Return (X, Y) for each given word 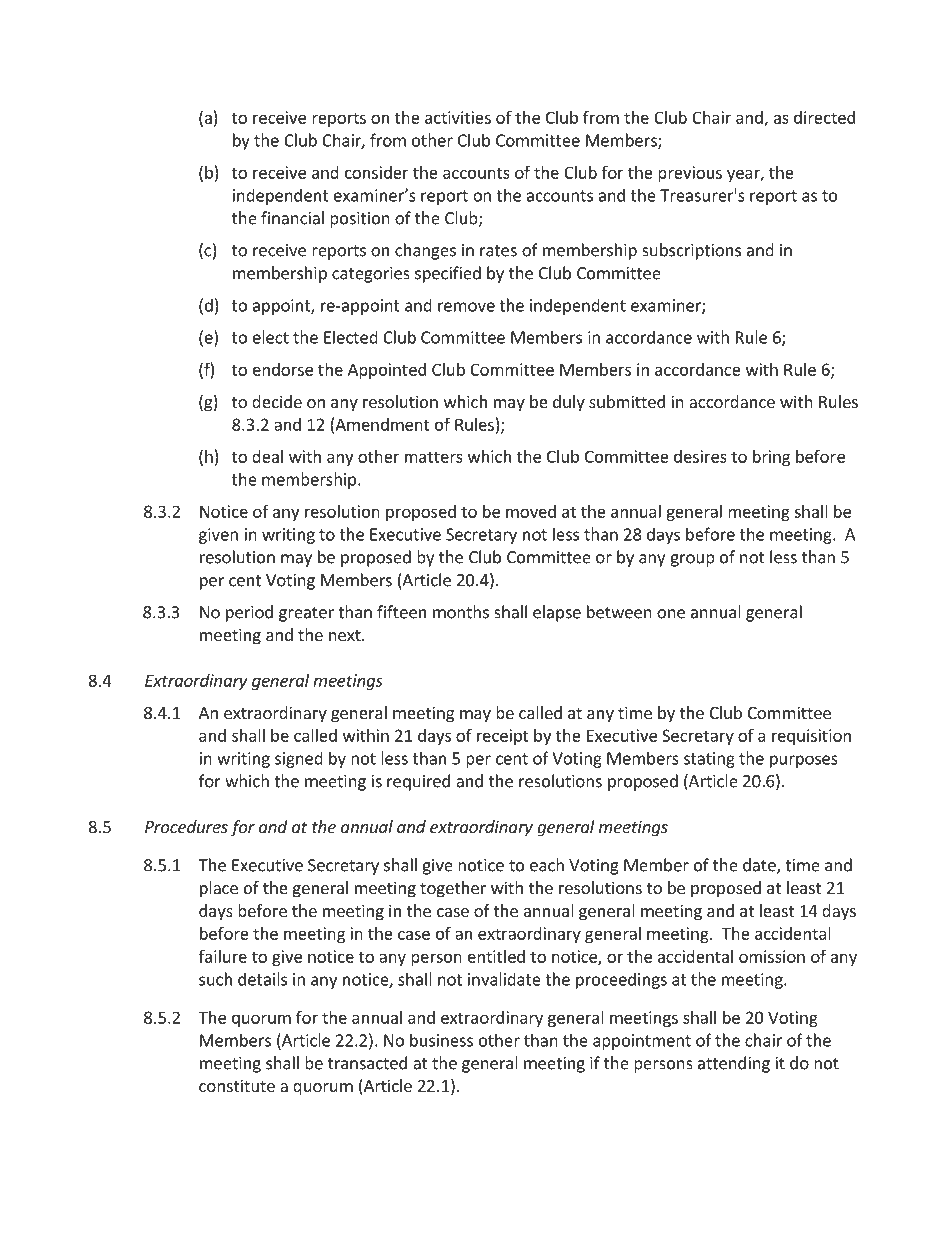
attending (734, 1064)
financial (292, 218)
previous (690, 174)
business (441, 1040)
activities (458, 117)
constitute (237, 1085)
